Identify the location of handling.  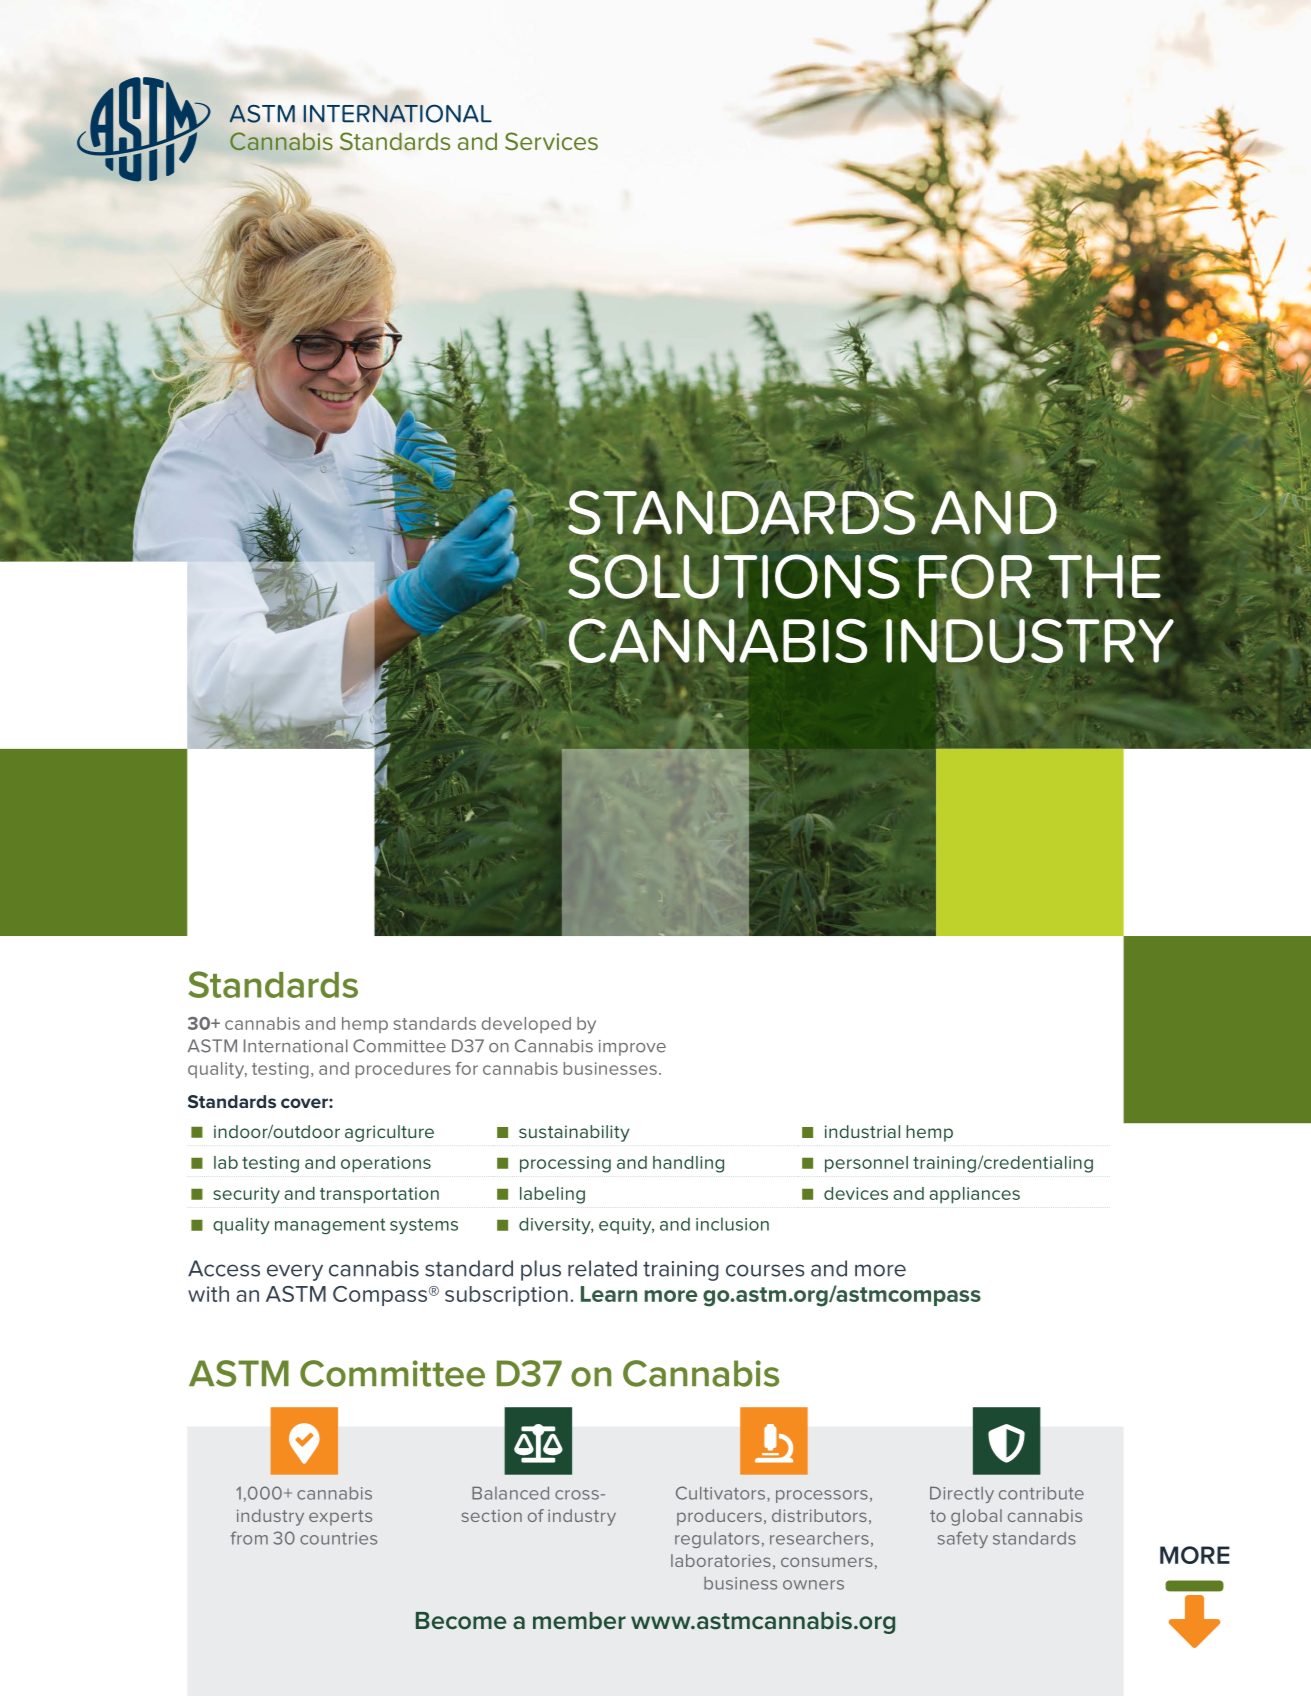
(688, 1164).
